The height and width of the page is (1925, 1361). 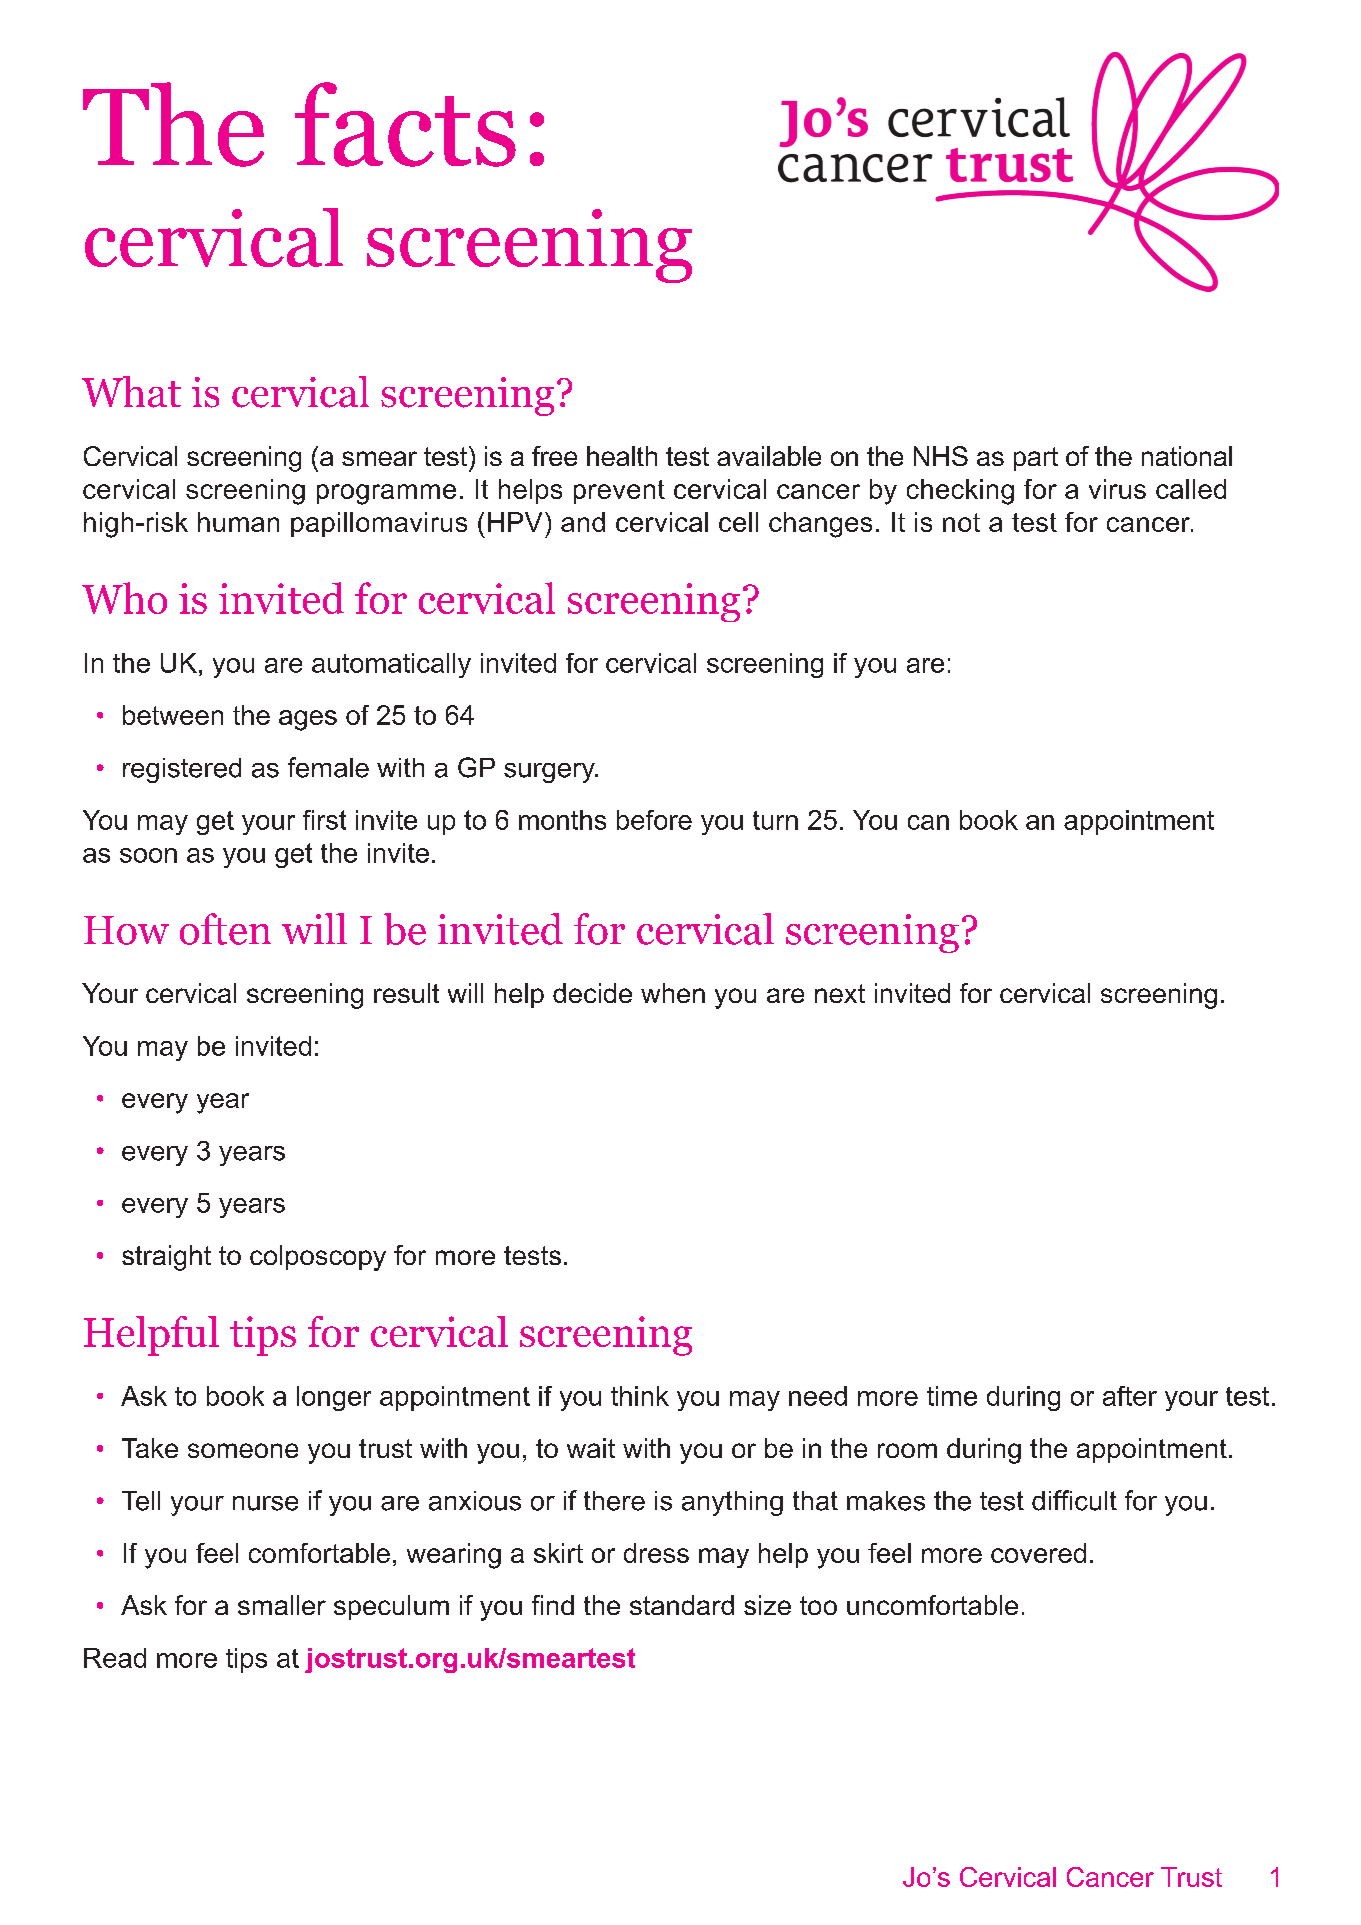 I want to click on not, so click(x=961, y=522).
